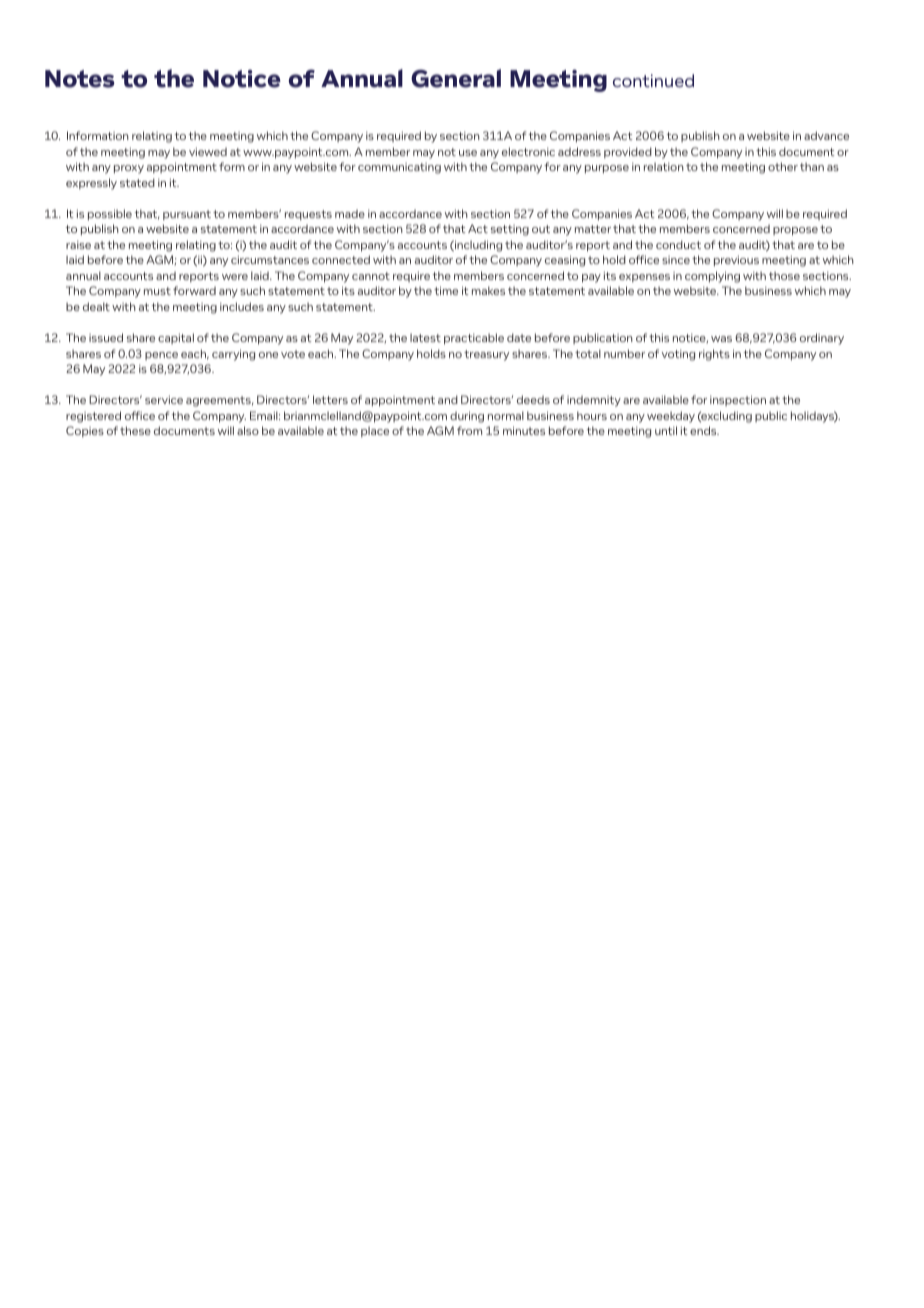 The image size is (924, 1308). What do you see at coordinates (350, 214) in the document?
I see `made` at bounding box center [350, 214].
